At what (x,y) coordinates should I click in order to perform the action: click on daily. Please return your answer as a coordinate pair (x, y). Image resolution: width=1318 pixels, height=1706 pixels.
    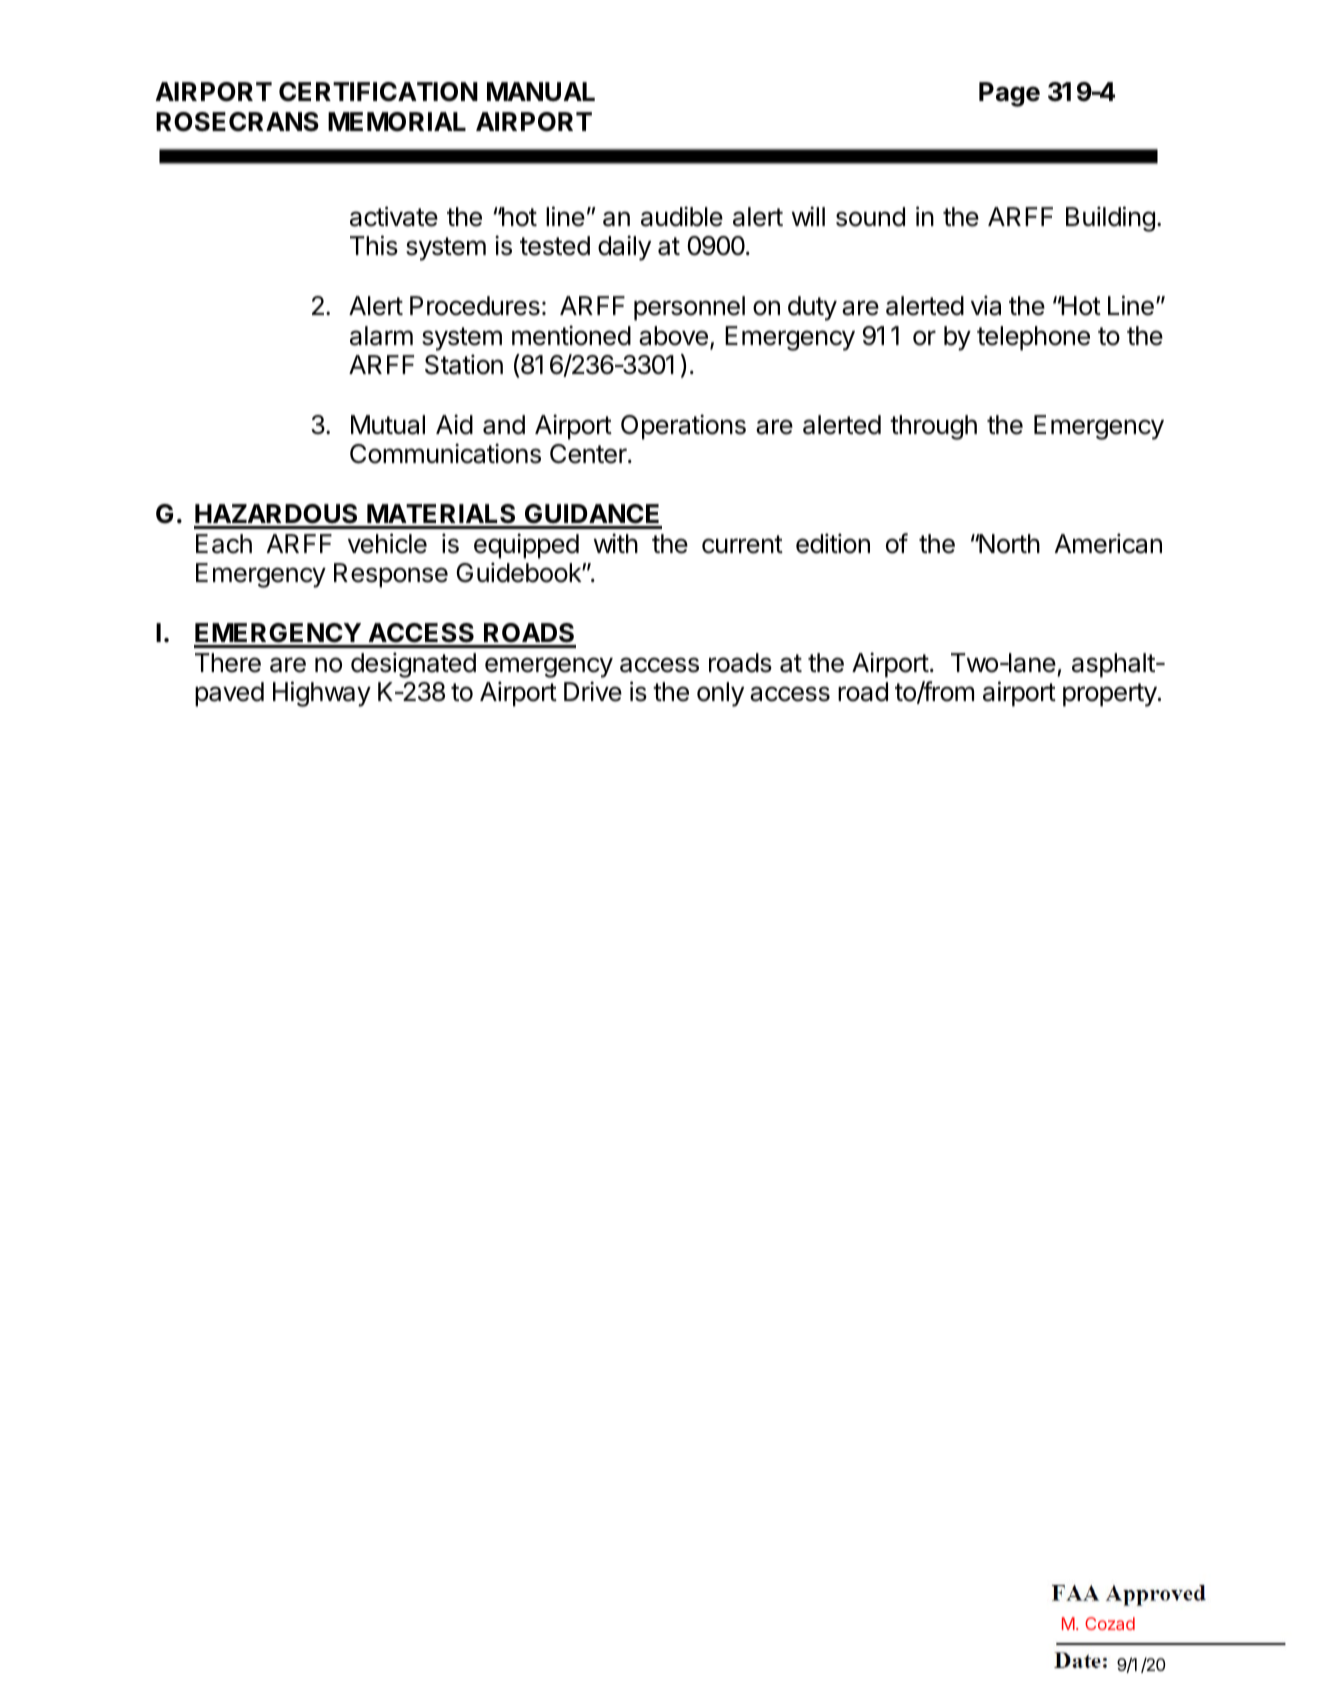
    Looking at the image, I should click on (624, 248).
